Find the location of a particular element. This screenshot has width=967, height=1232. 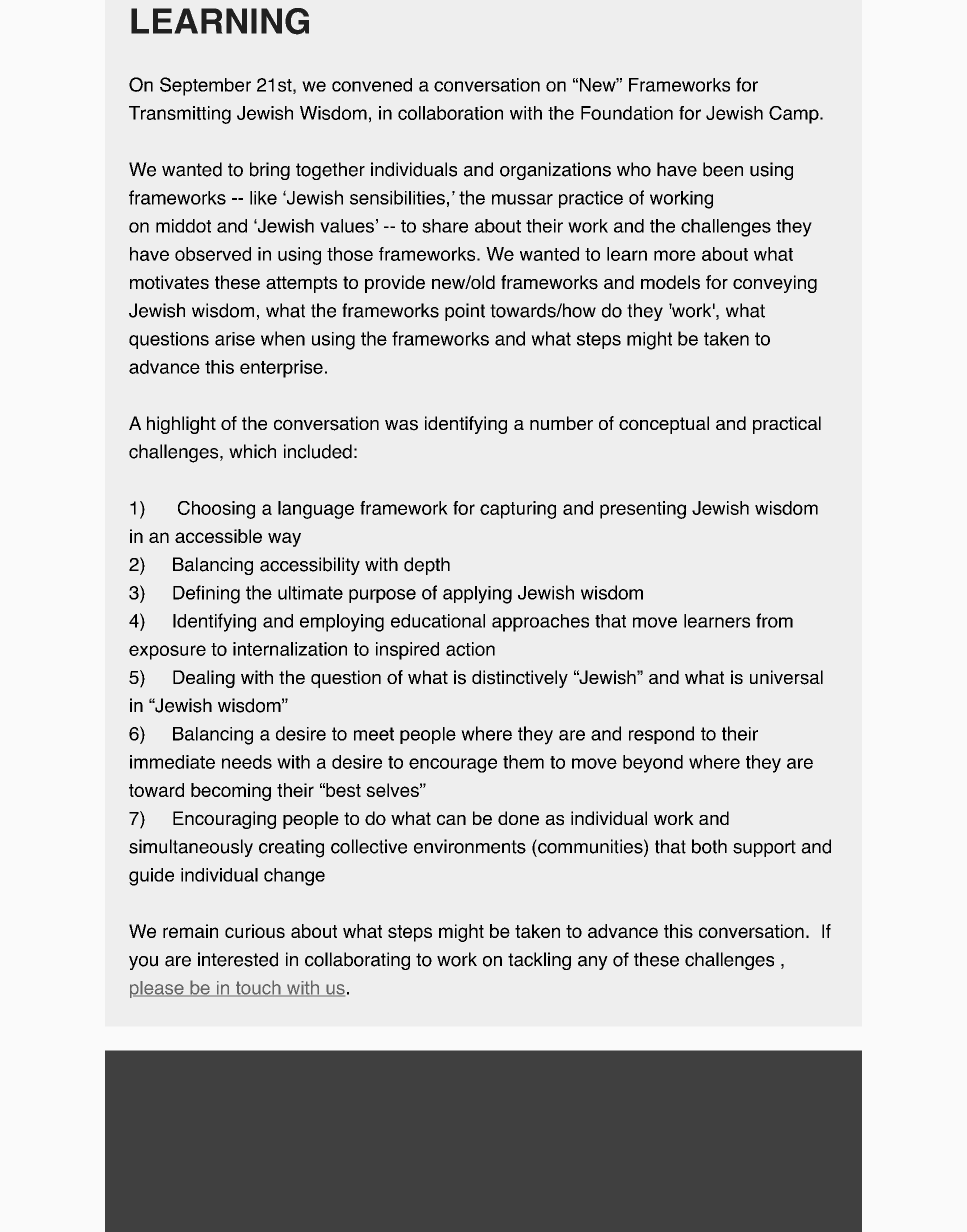

was is located at coordinates (401, 425).
